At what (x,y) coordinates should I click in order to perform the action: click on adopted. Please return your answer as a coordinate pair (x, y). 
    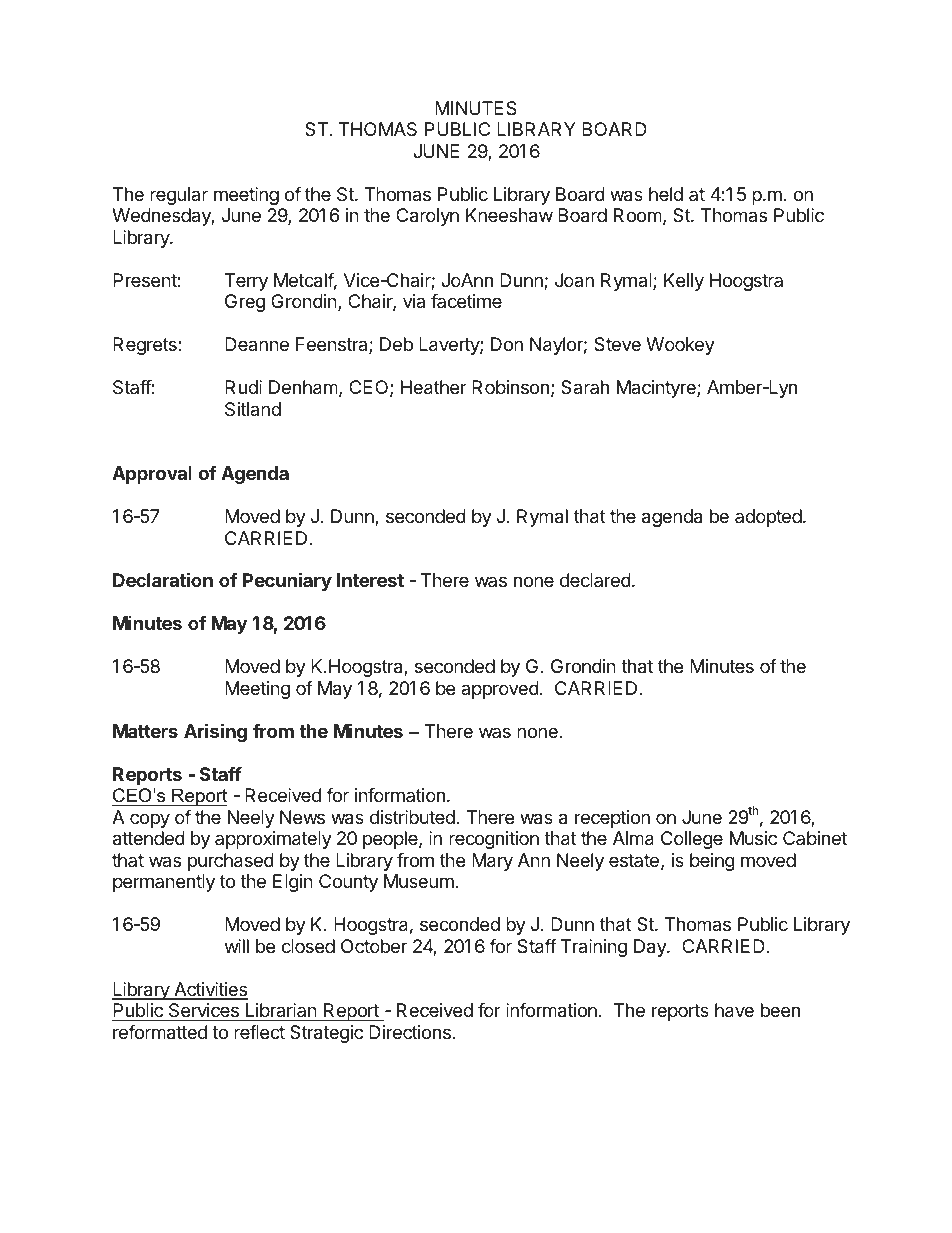
    Looking at the image, I should click on (768, 518).
